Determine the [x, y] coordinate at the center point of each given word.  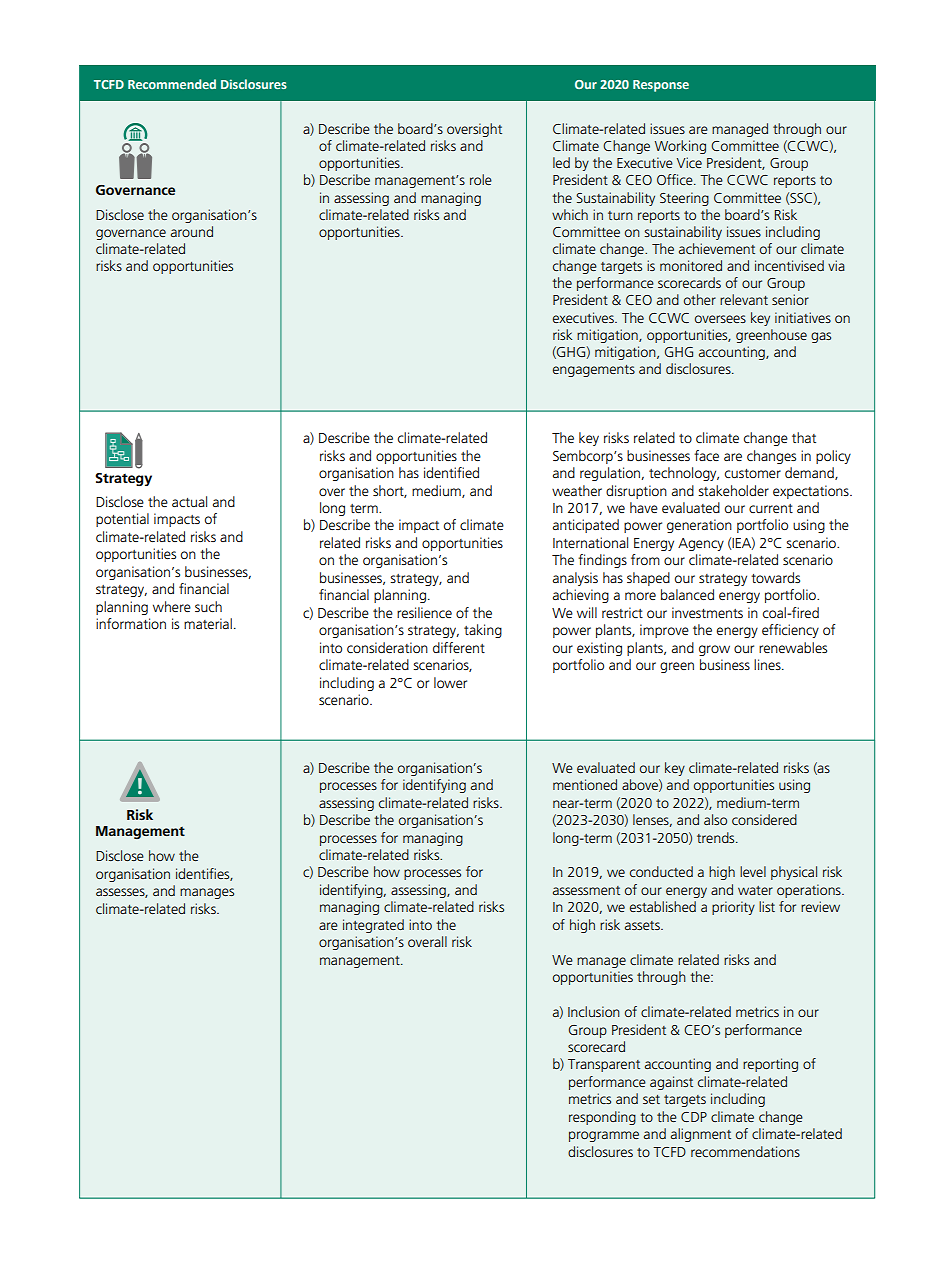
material [208, 623]
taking [483, 631]
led [561, 162]
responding [602, 1118]
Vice [689, 162]
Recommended [172, 84]
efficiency [790, 631]
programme [604, 1136]
